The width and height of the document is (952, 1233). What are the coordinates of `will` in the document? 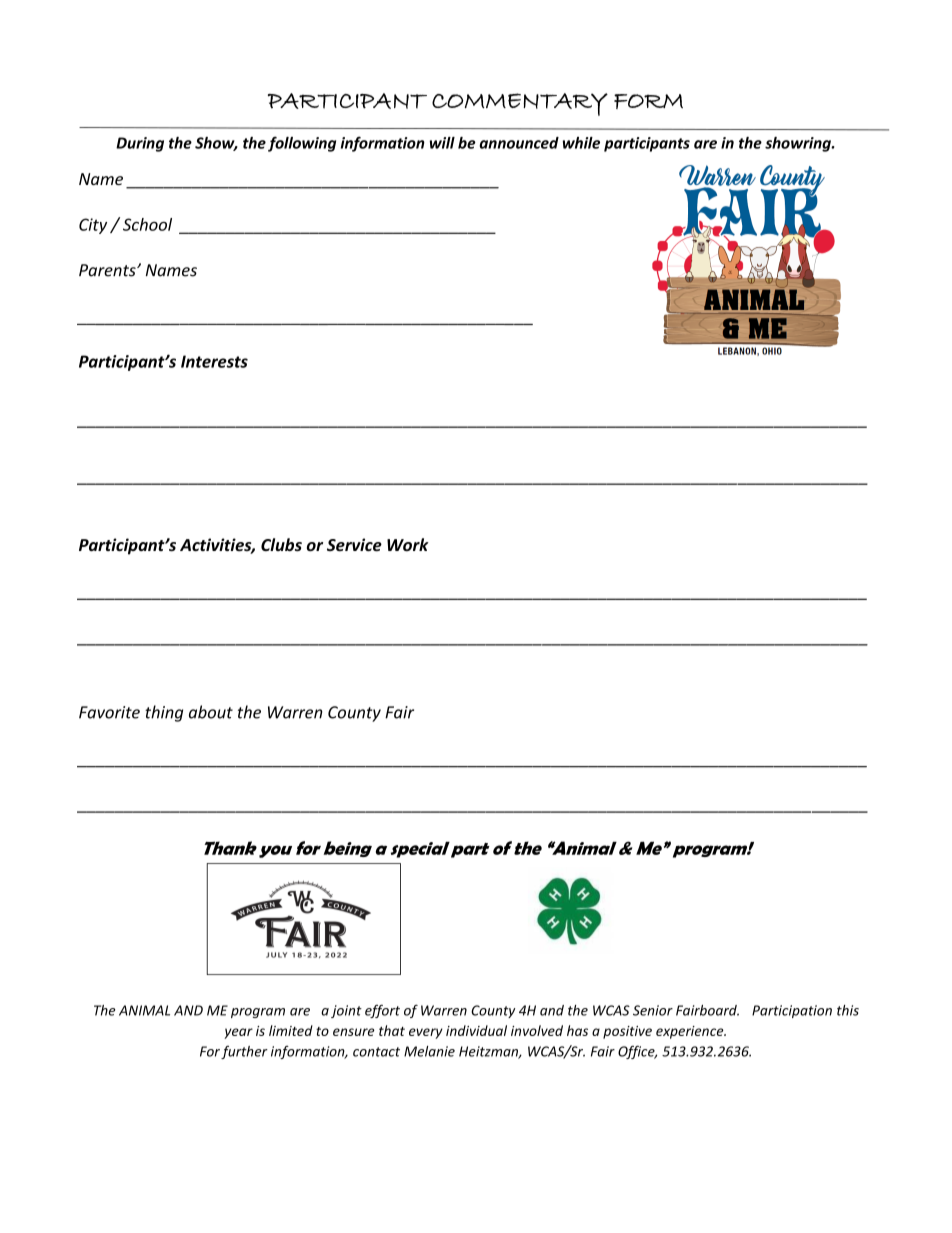 It's located at (442, 143).
